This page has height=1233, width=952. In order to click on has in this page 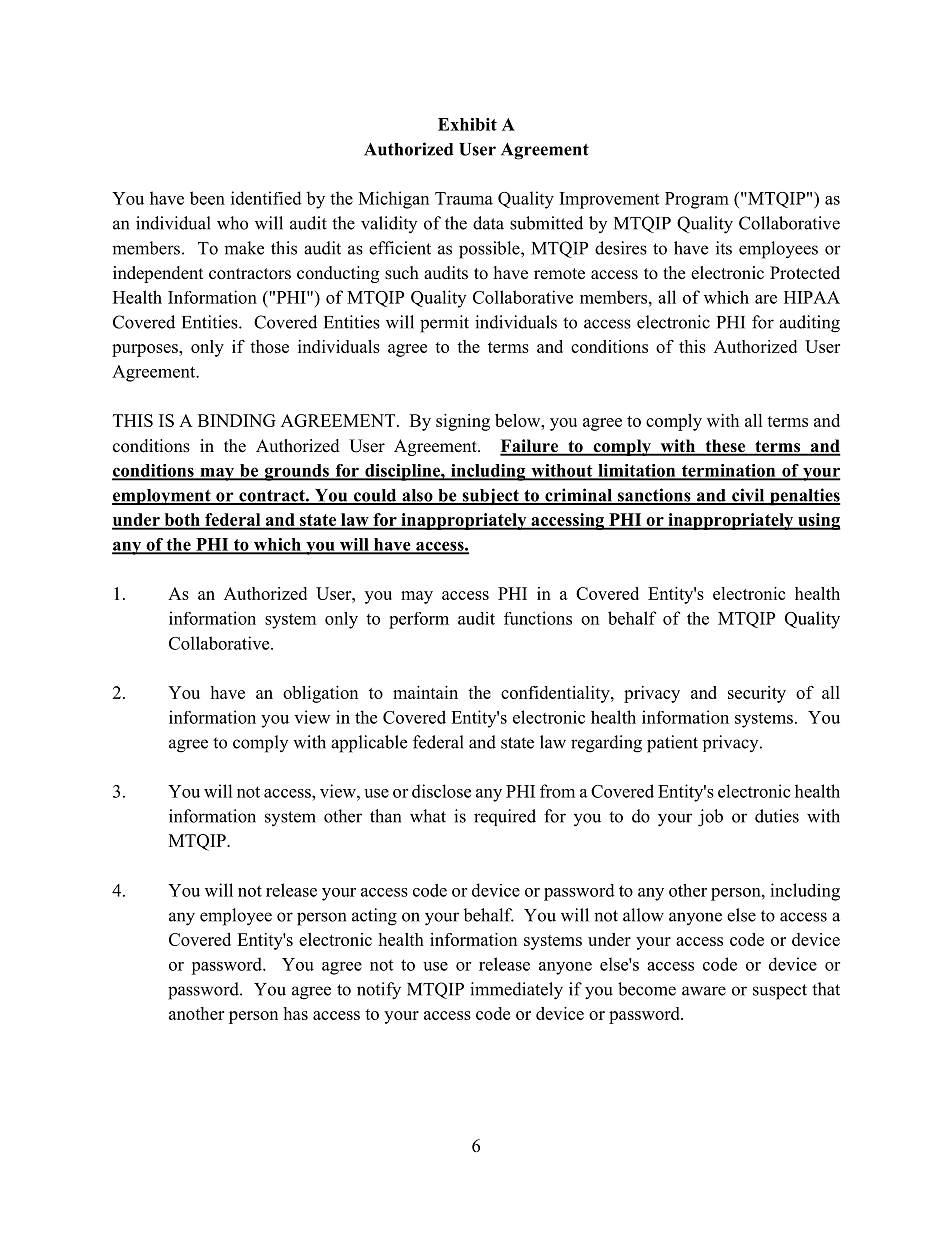, I will do `click(295, 1013)`.
